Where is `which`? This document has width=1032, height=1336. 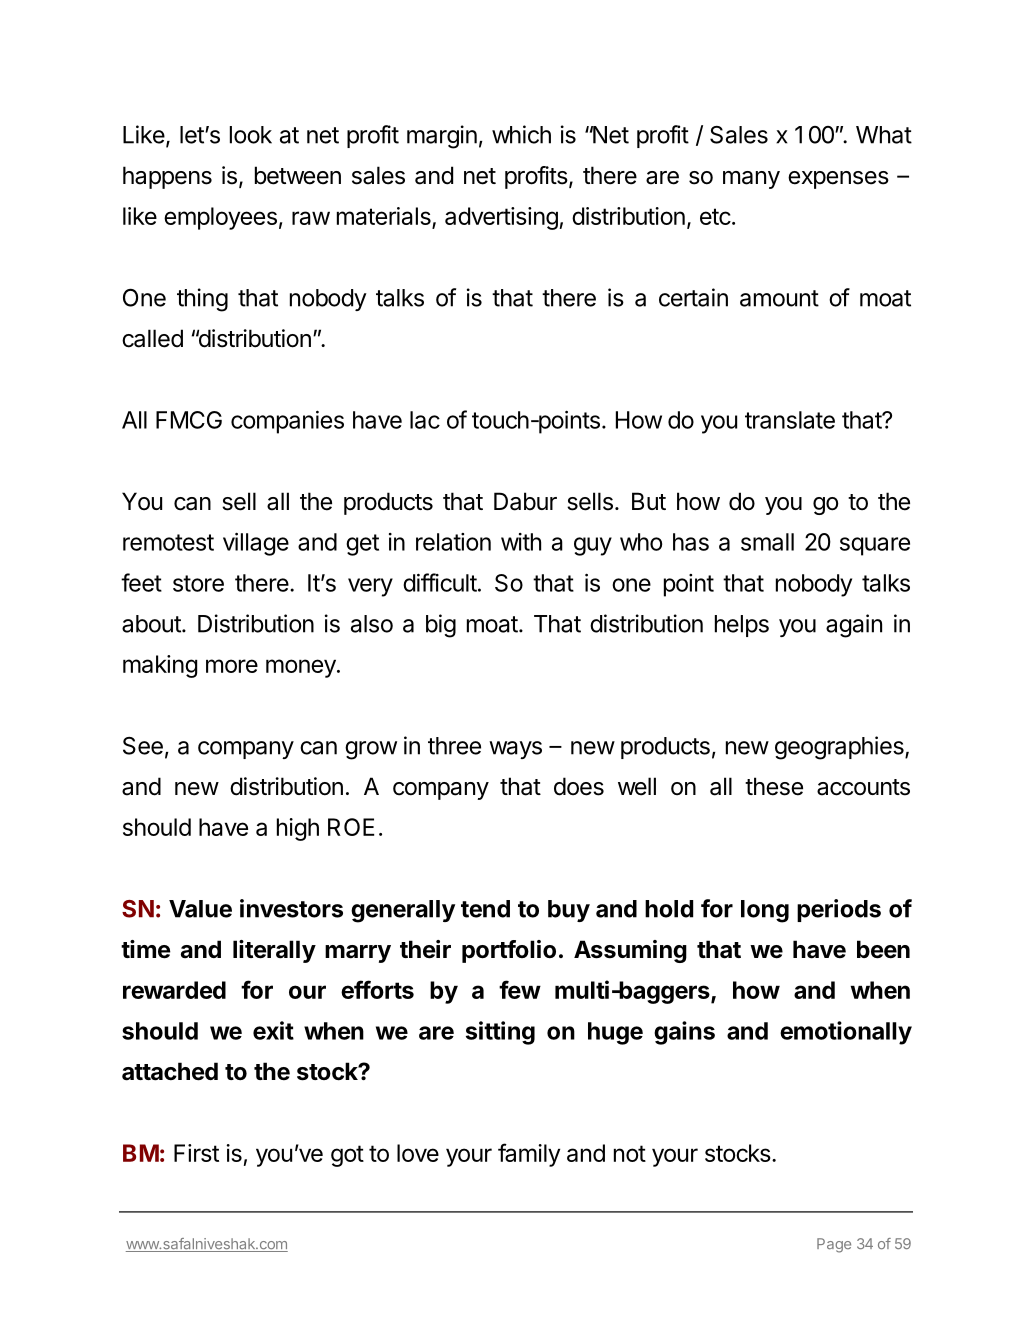
which is located at coordinates (521, 134).
